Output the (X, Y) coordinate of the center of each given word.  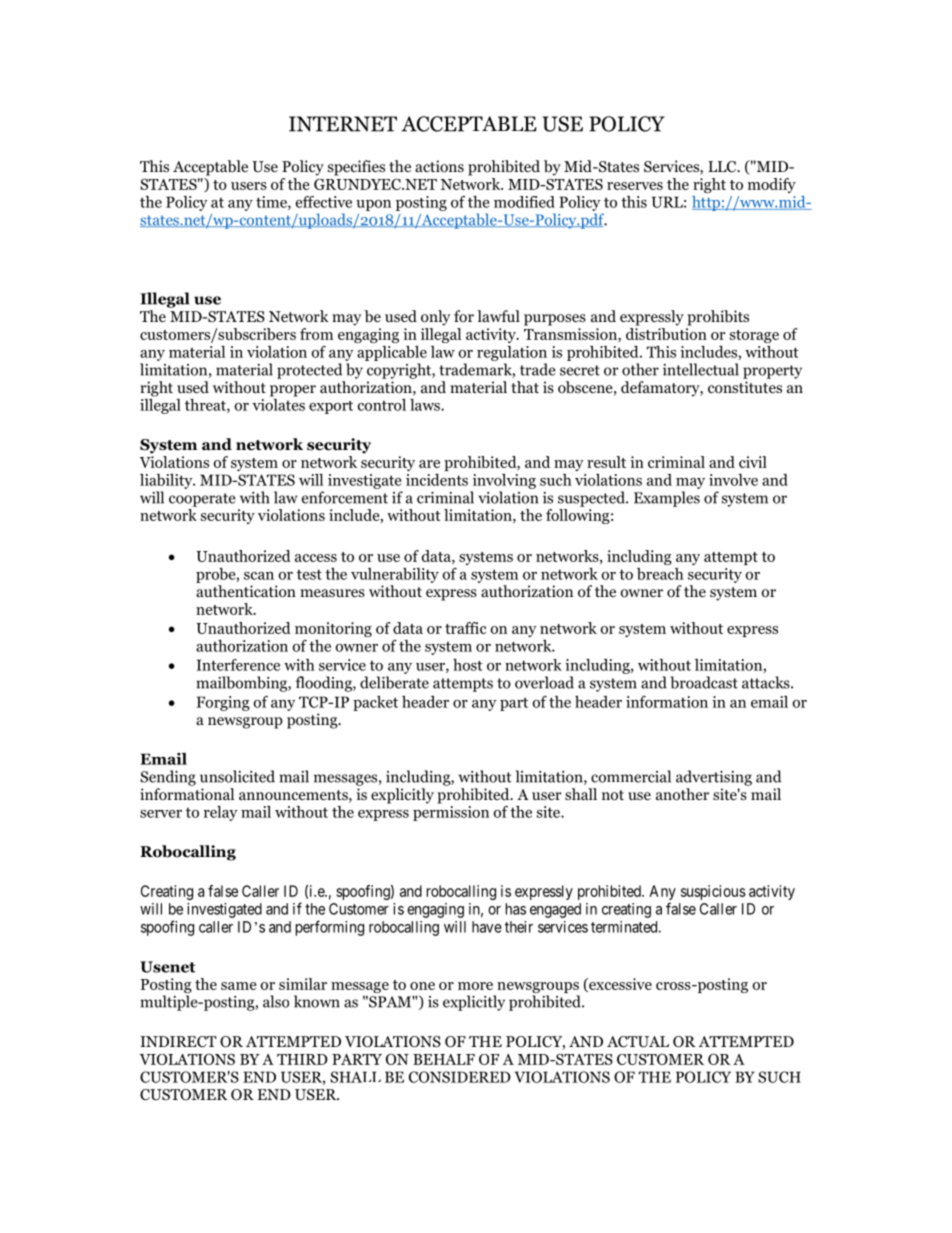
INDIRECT (178, 1042)
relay (221, 813)
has (516, 909)
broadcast (704, 682)
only (435, 318)
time (272, 203)
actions (439, 166)
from (316, 334)
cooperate (202, 500)
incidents (437, 480)
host (467, 665)
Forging (223, 703)
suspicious (713, 892)
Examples (667, 499)
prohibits (718, 318)
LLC (723, 167)
